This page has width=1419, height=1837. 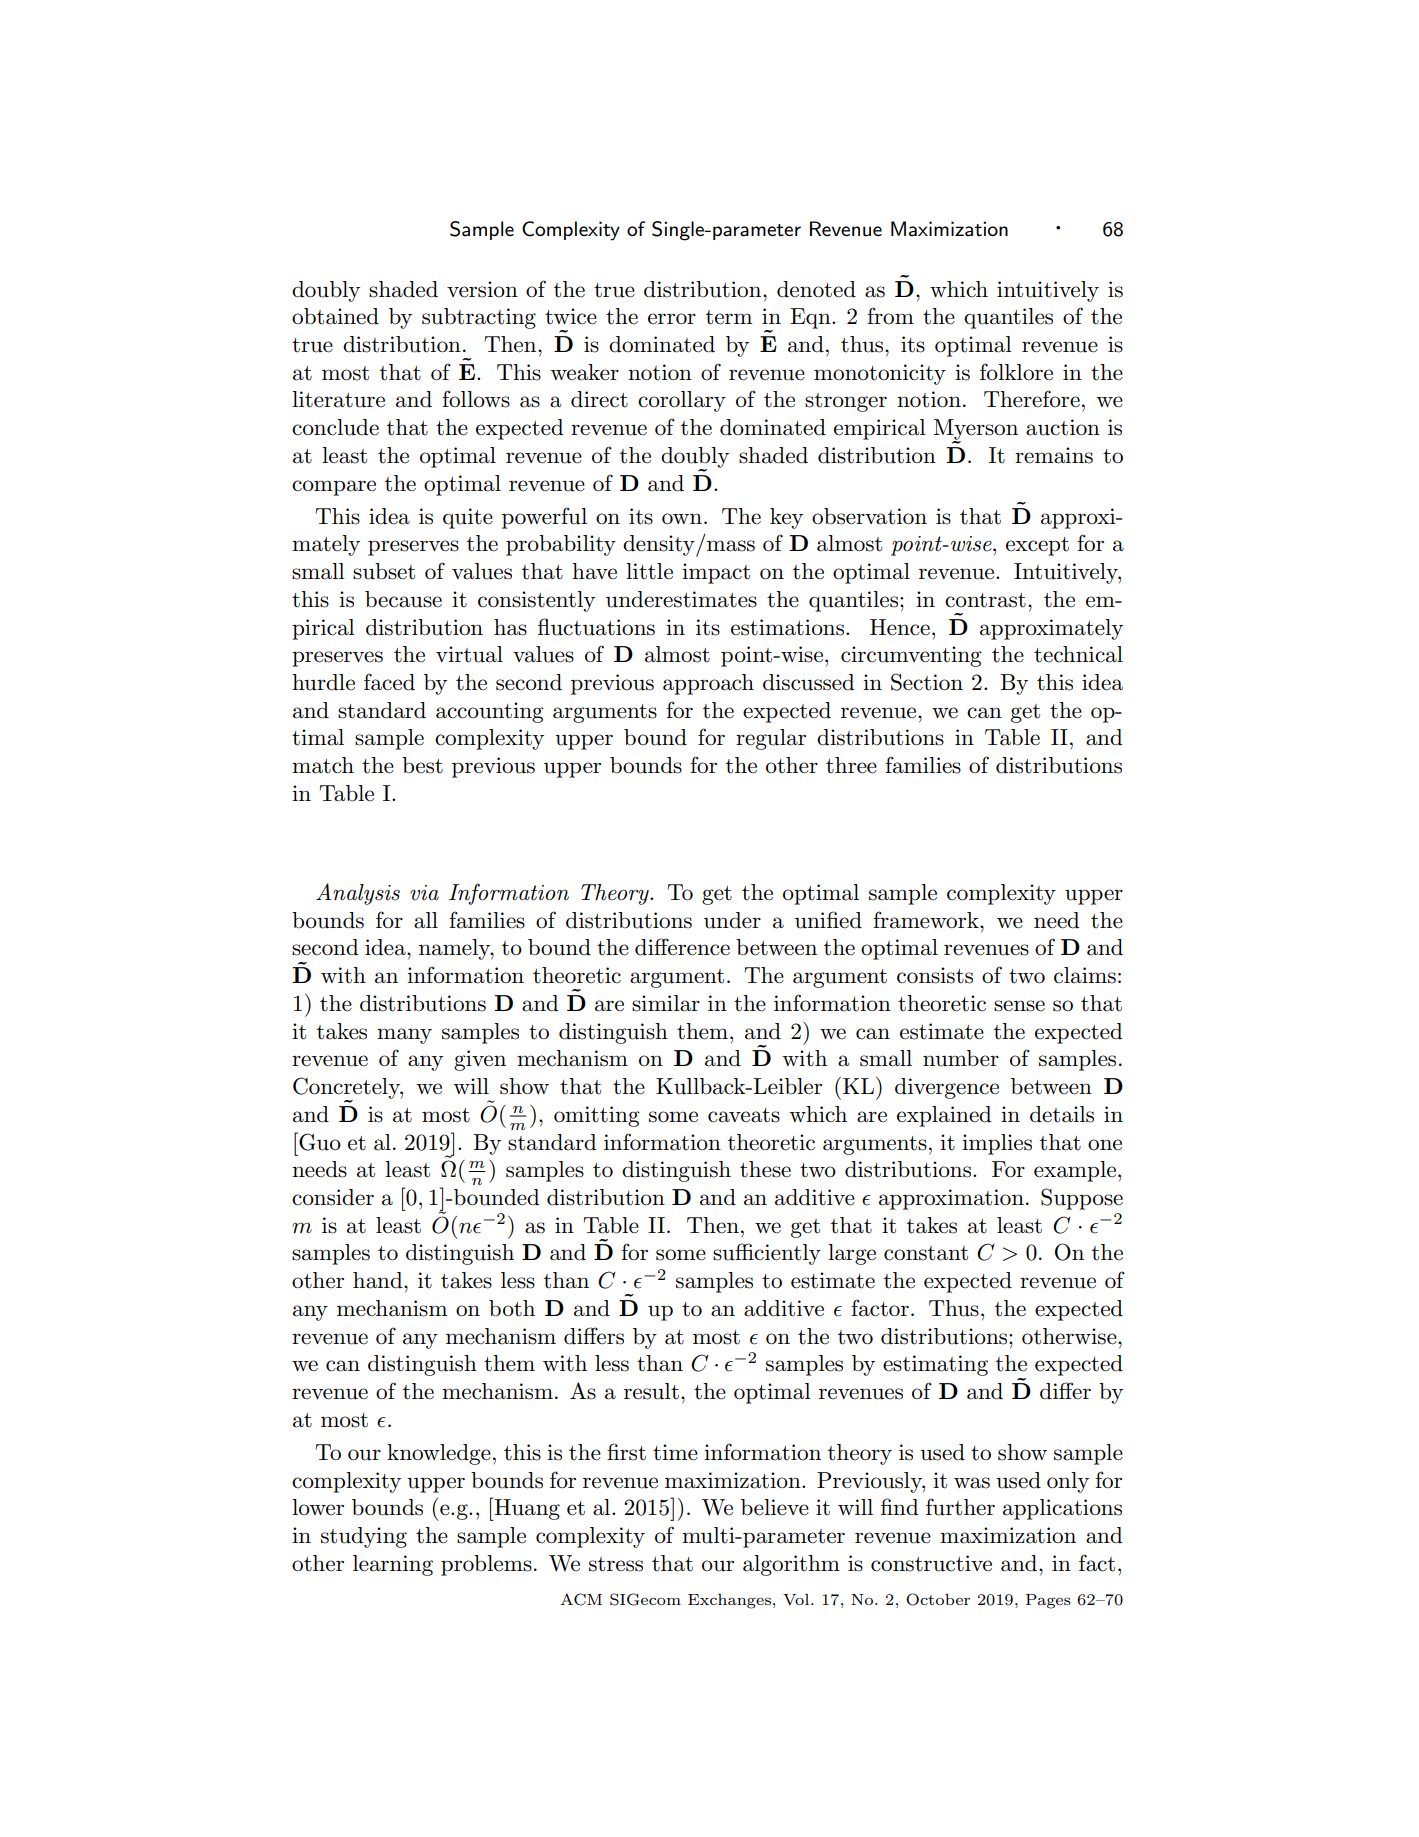 What do you see at coordinates (1048, 1601) in the page?
I see `Pages` at bounding box center [1048, 1601].
